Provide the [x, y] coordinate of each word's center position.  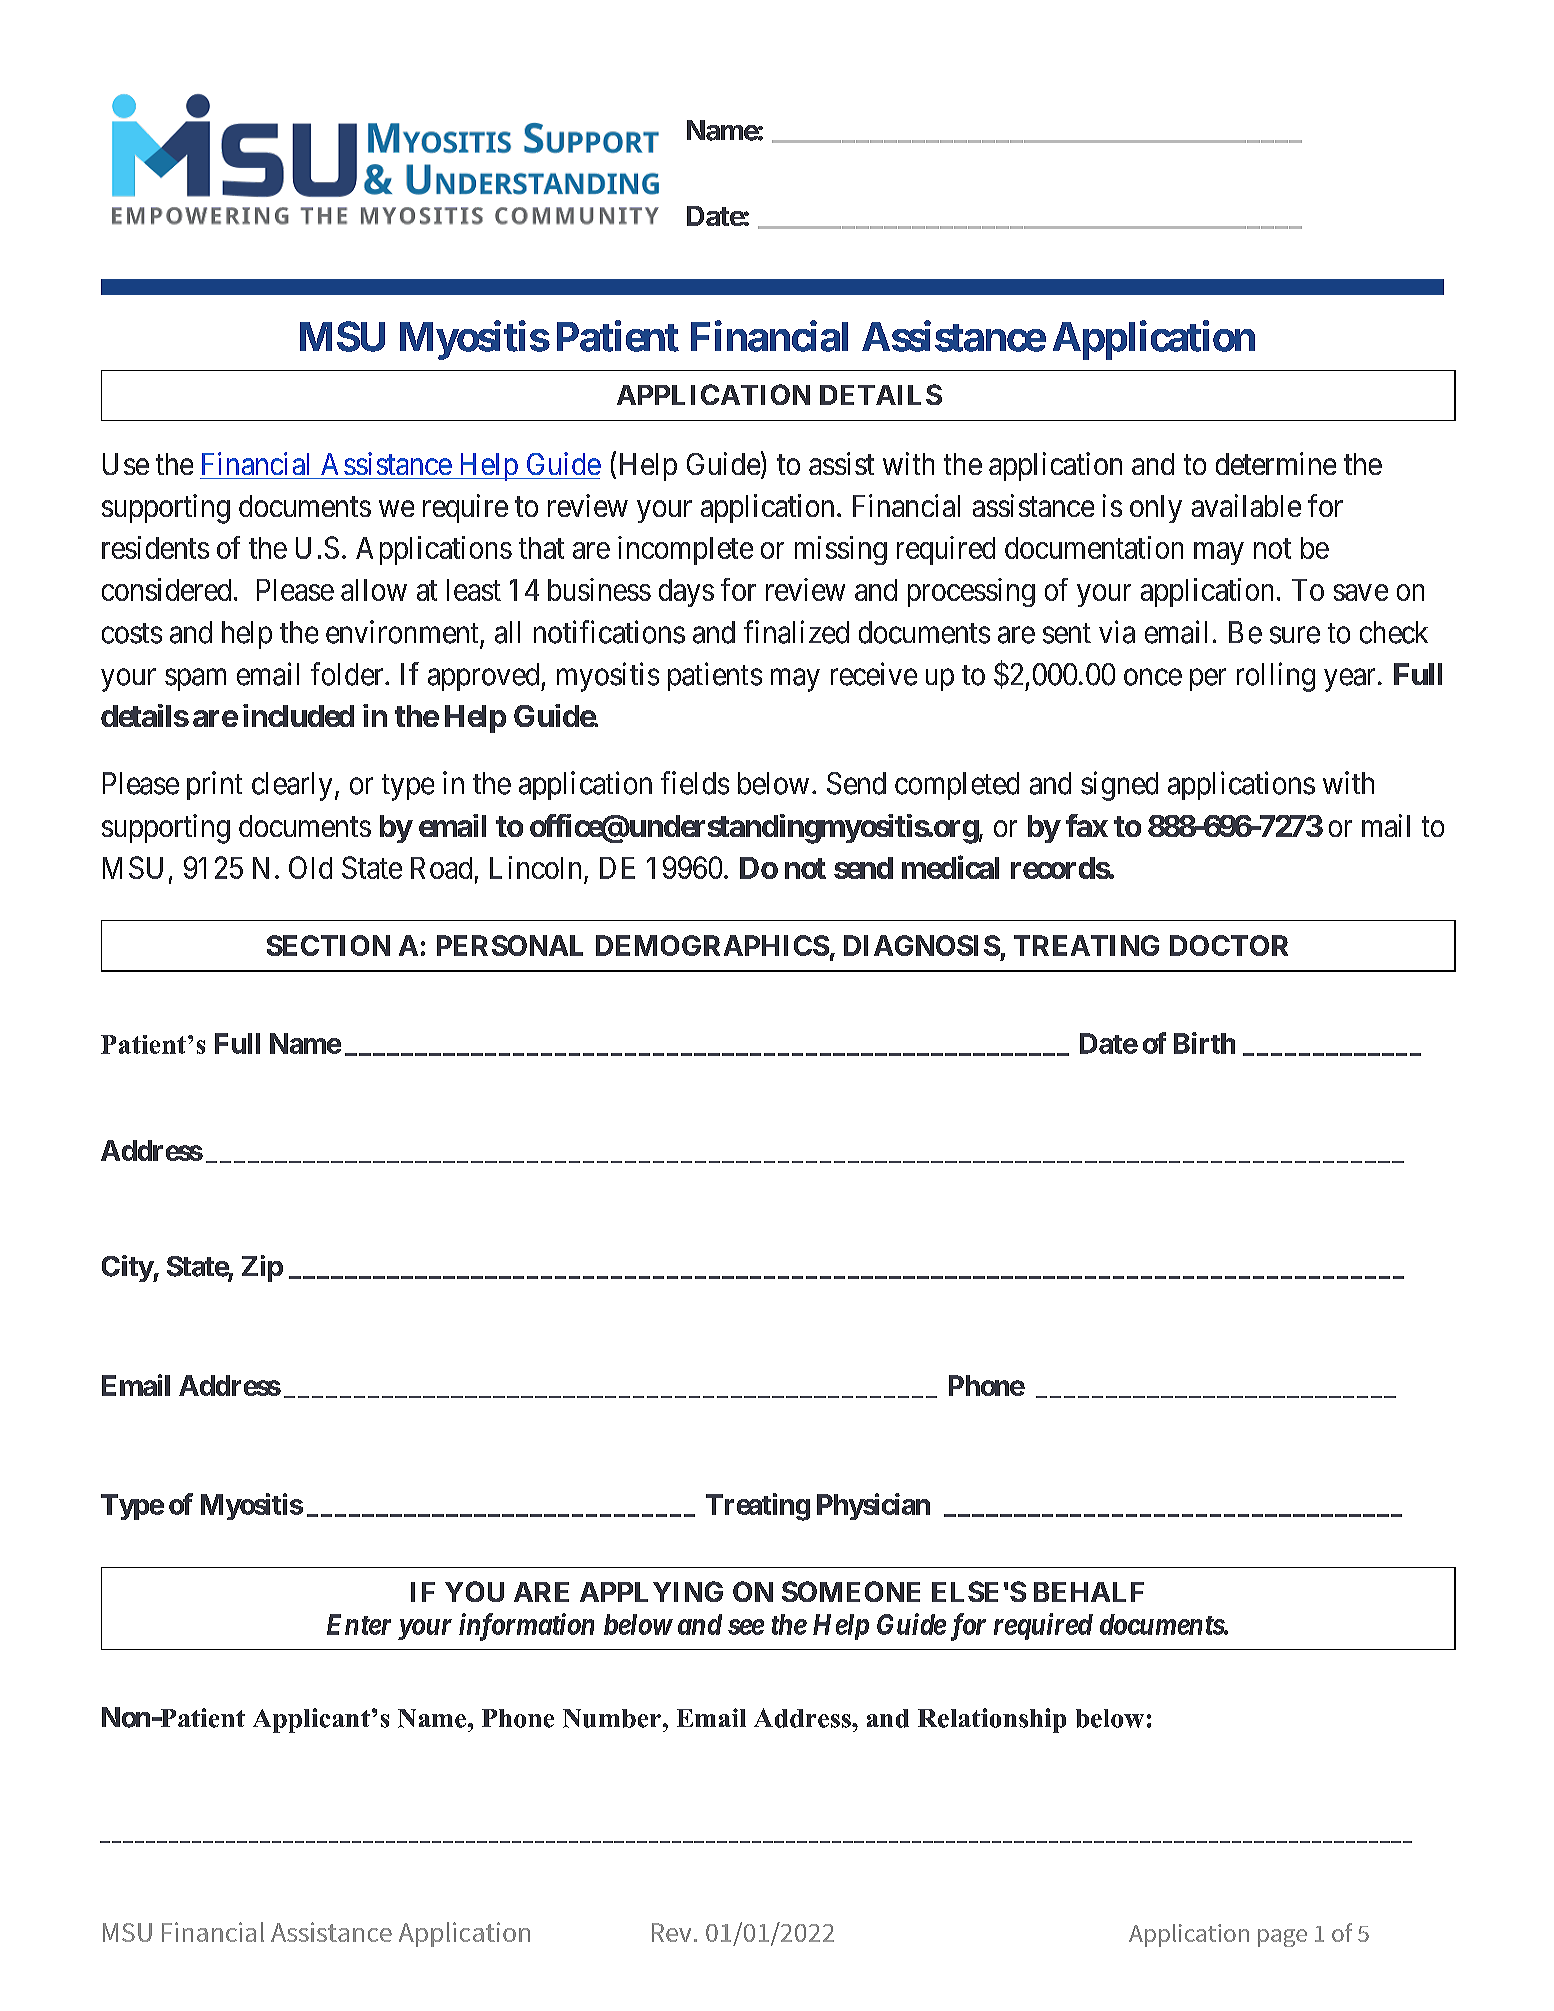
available [1246, 505]
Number [613, 1718]
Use [126, 464]
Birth [1204, 1043]
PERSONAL [510, 945]
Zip [262, 1268]
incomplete [685, 550]
